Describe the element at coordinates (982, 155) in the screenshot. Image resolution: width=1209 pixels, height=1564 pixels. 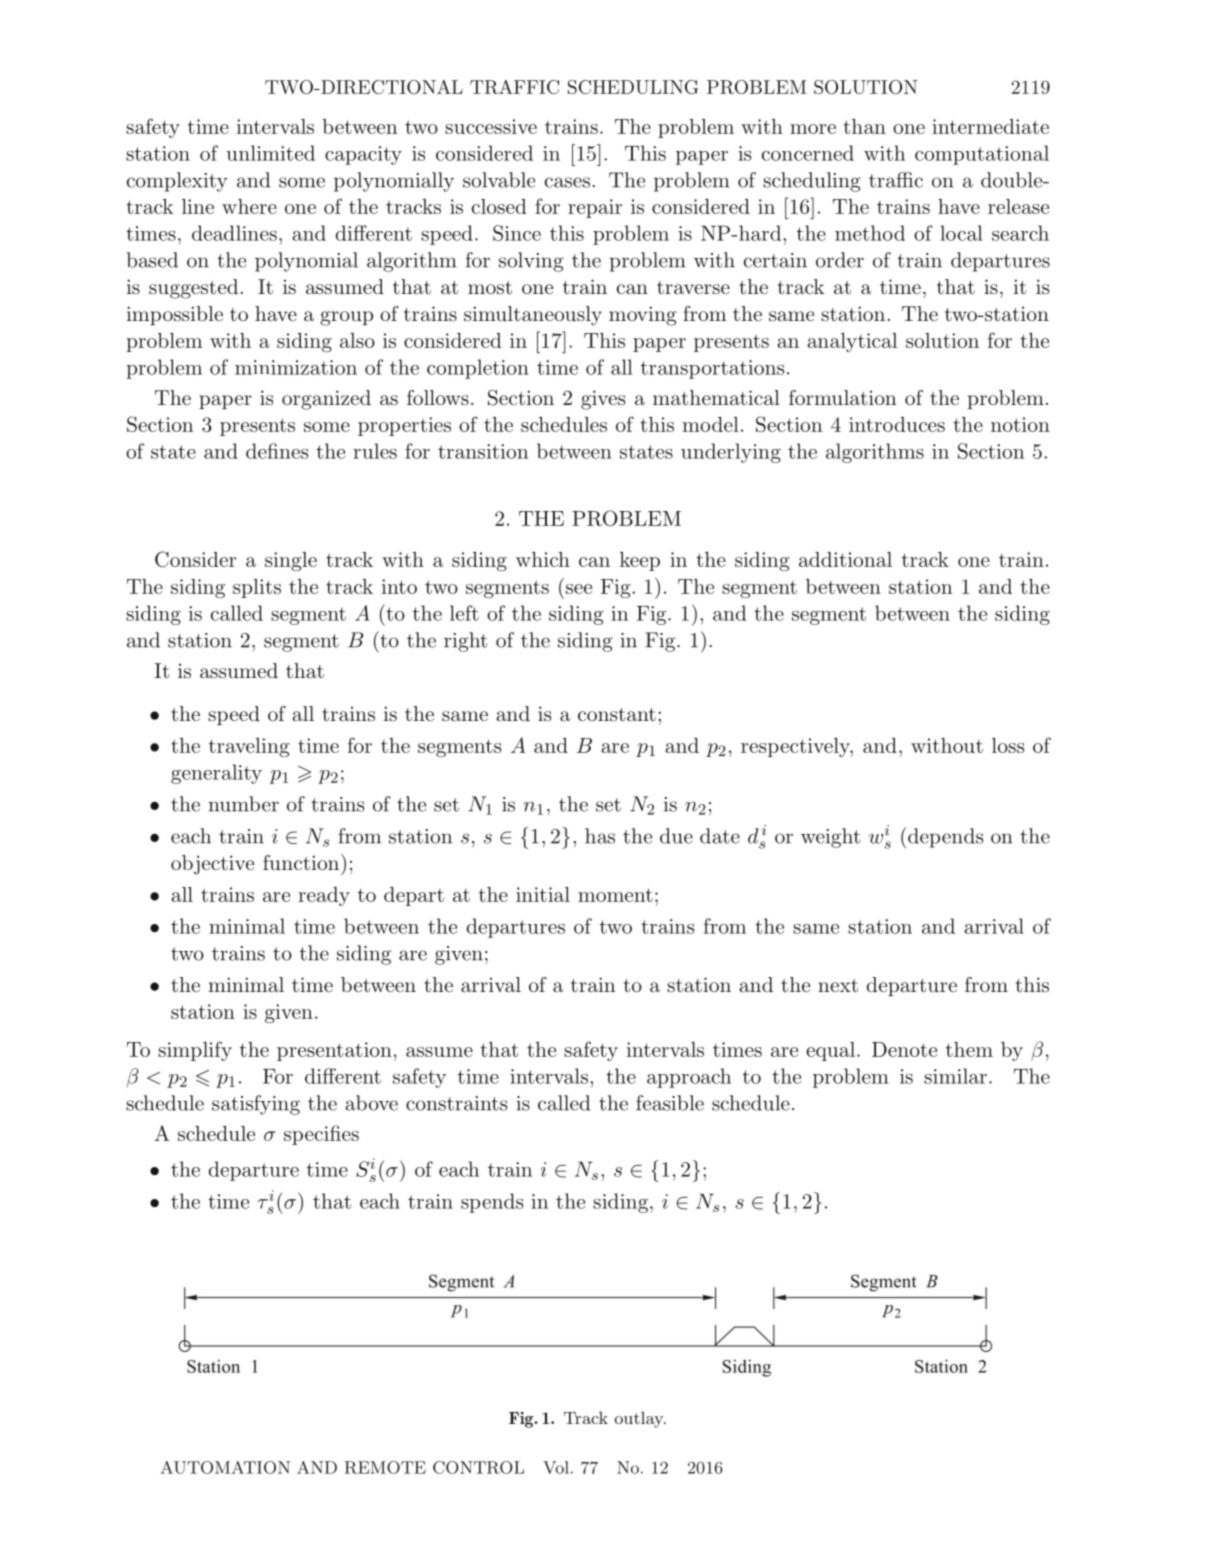
I see `computational` at that location.
